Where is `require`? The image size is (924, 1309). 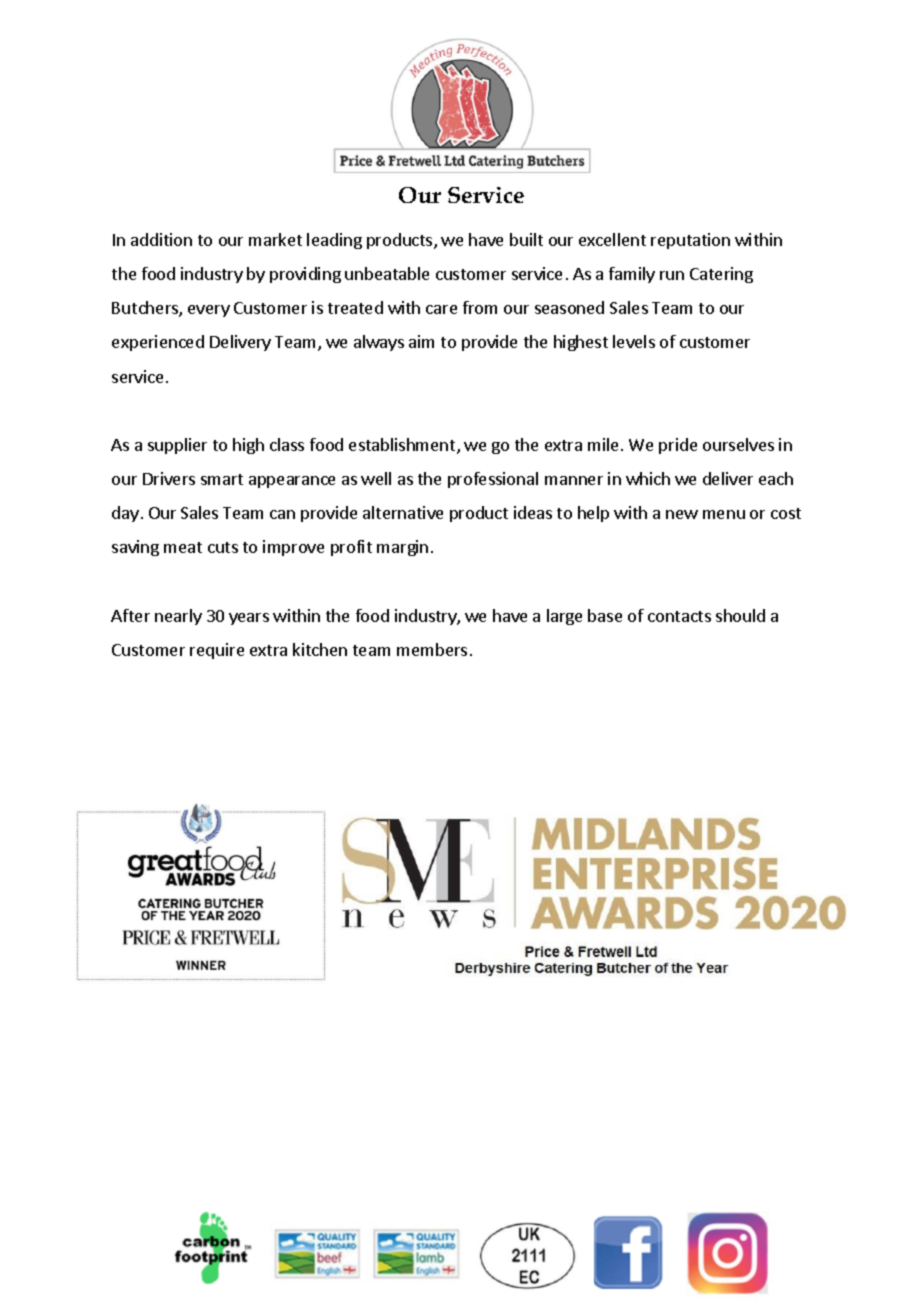
require is located at coordinates (217, 651).
